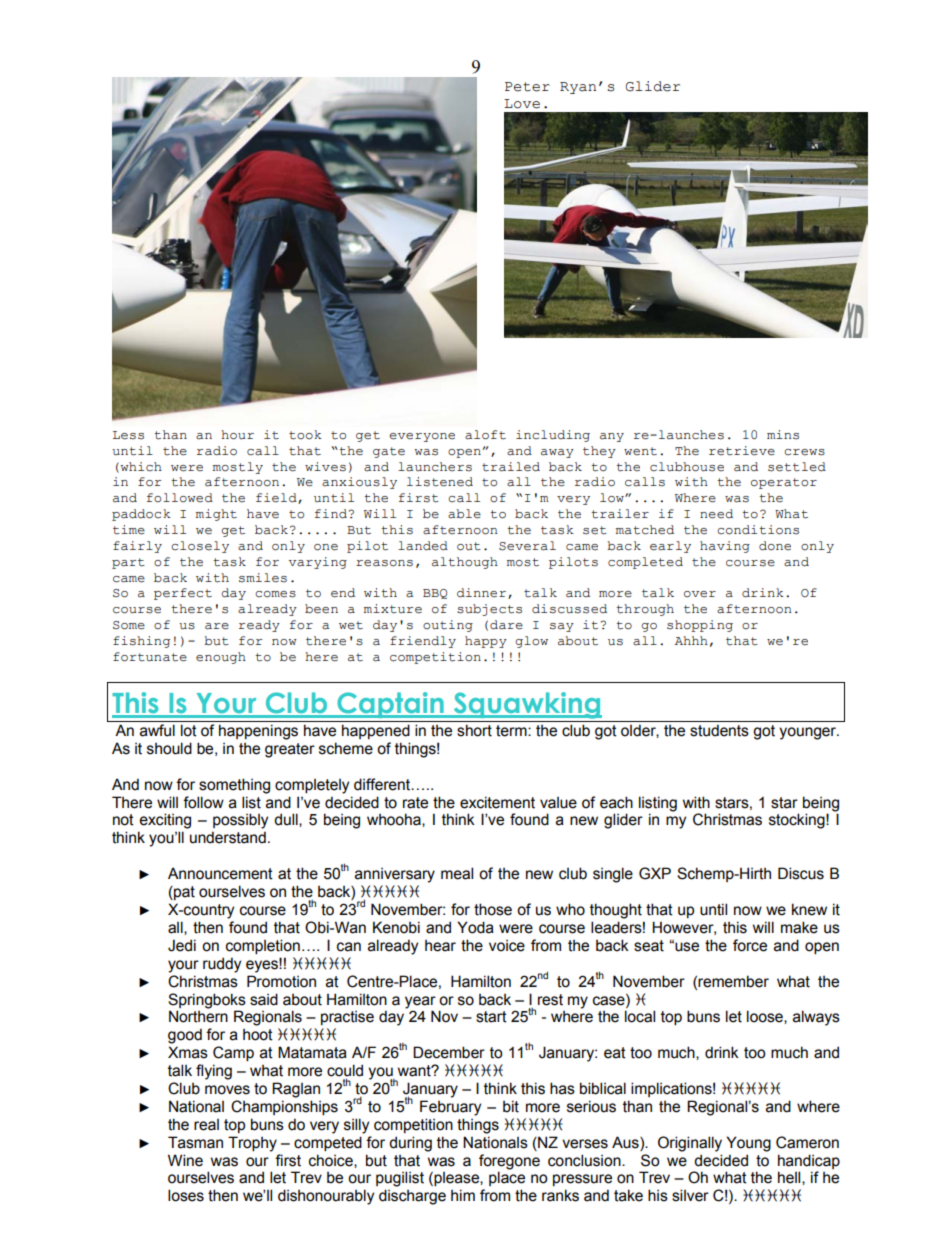 The height and width of the image is (1233, 952). What do you see at coordinates (750, 945) in the image?
I see `force` at bounding box center [750, 945].
